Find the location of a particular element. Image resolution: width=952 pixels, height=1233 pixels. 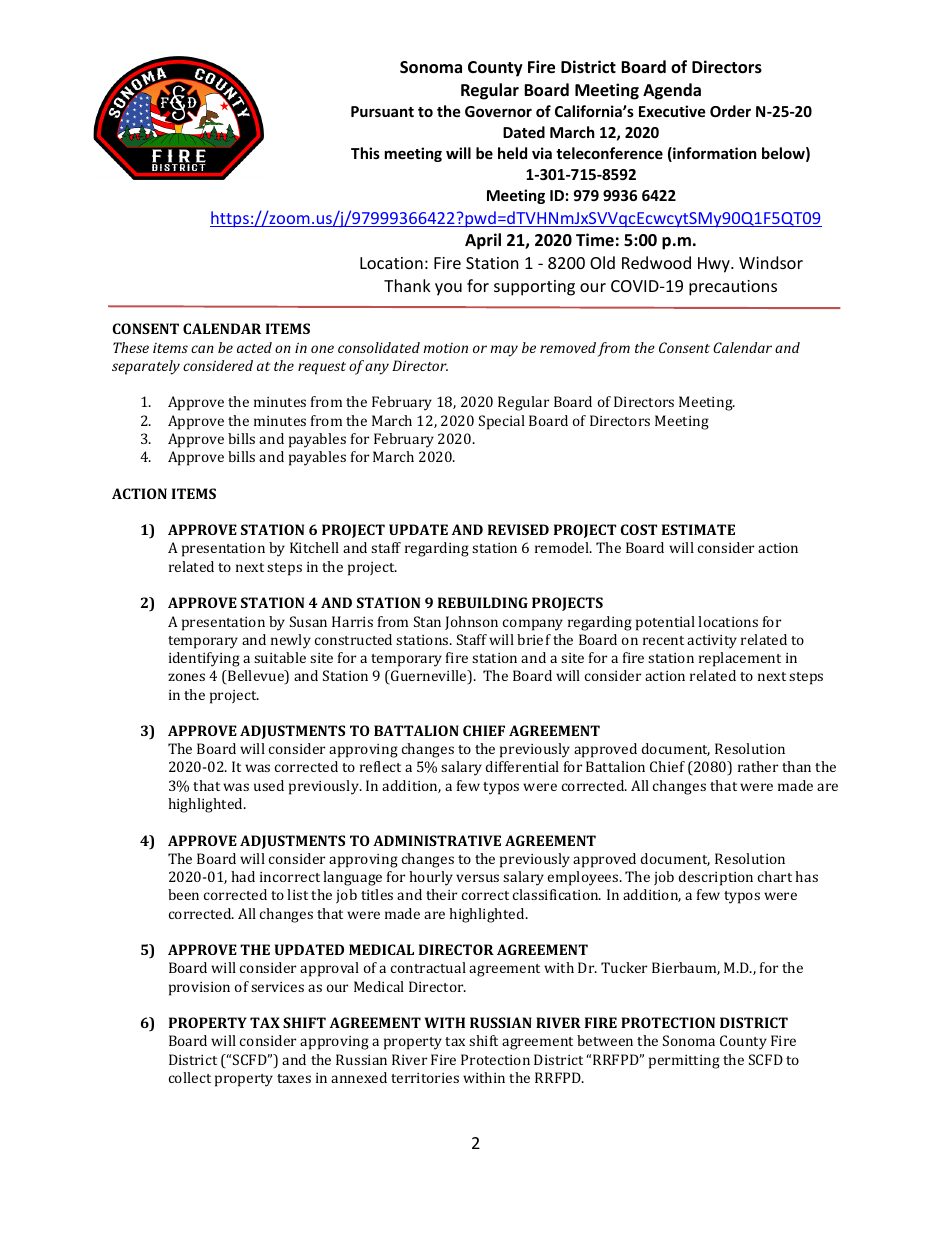

rather is located at coordinates (758, 766).
